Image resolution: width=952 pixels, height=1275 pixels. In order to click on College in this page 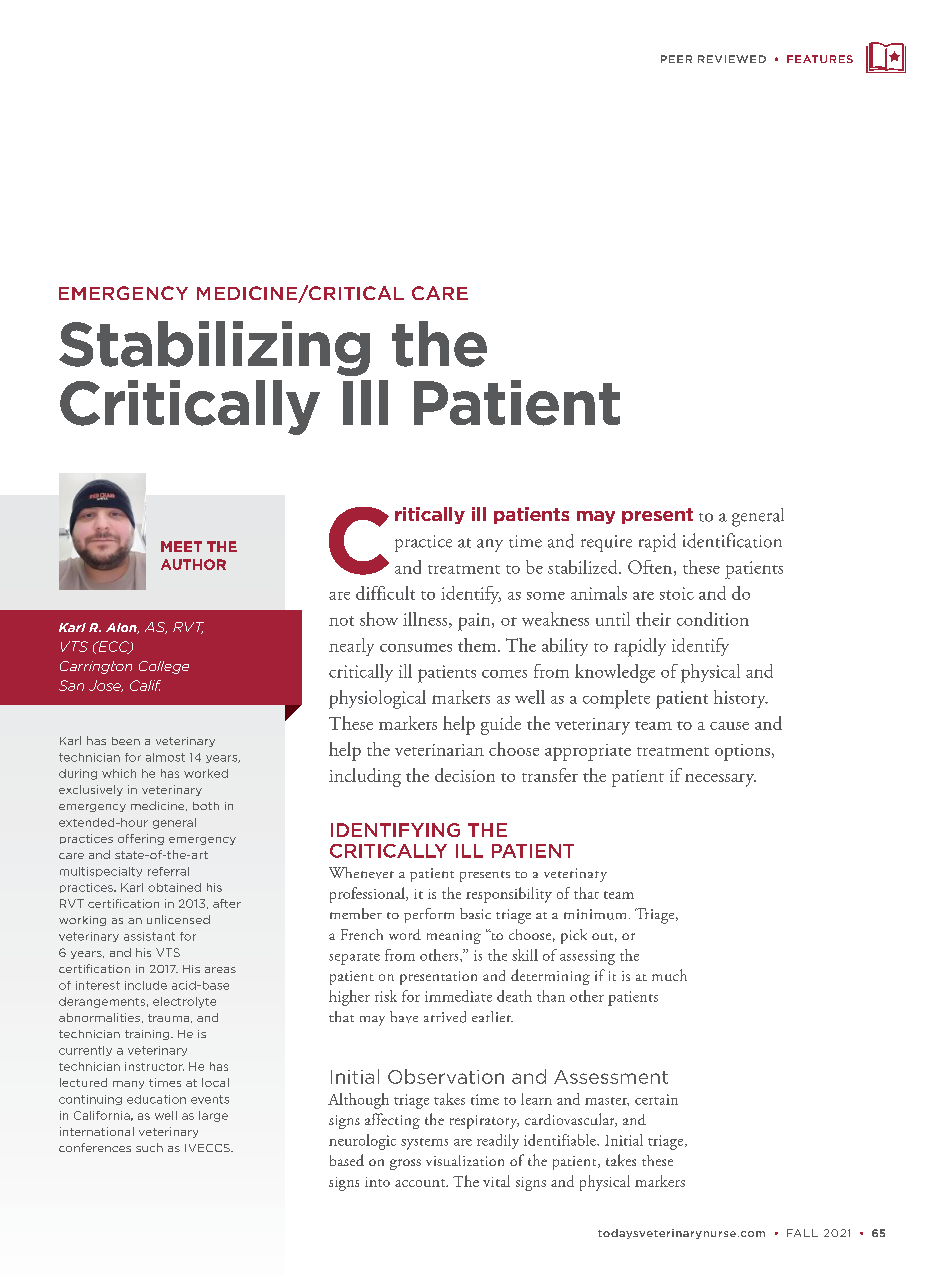, I will do `click(164, 667)`.
